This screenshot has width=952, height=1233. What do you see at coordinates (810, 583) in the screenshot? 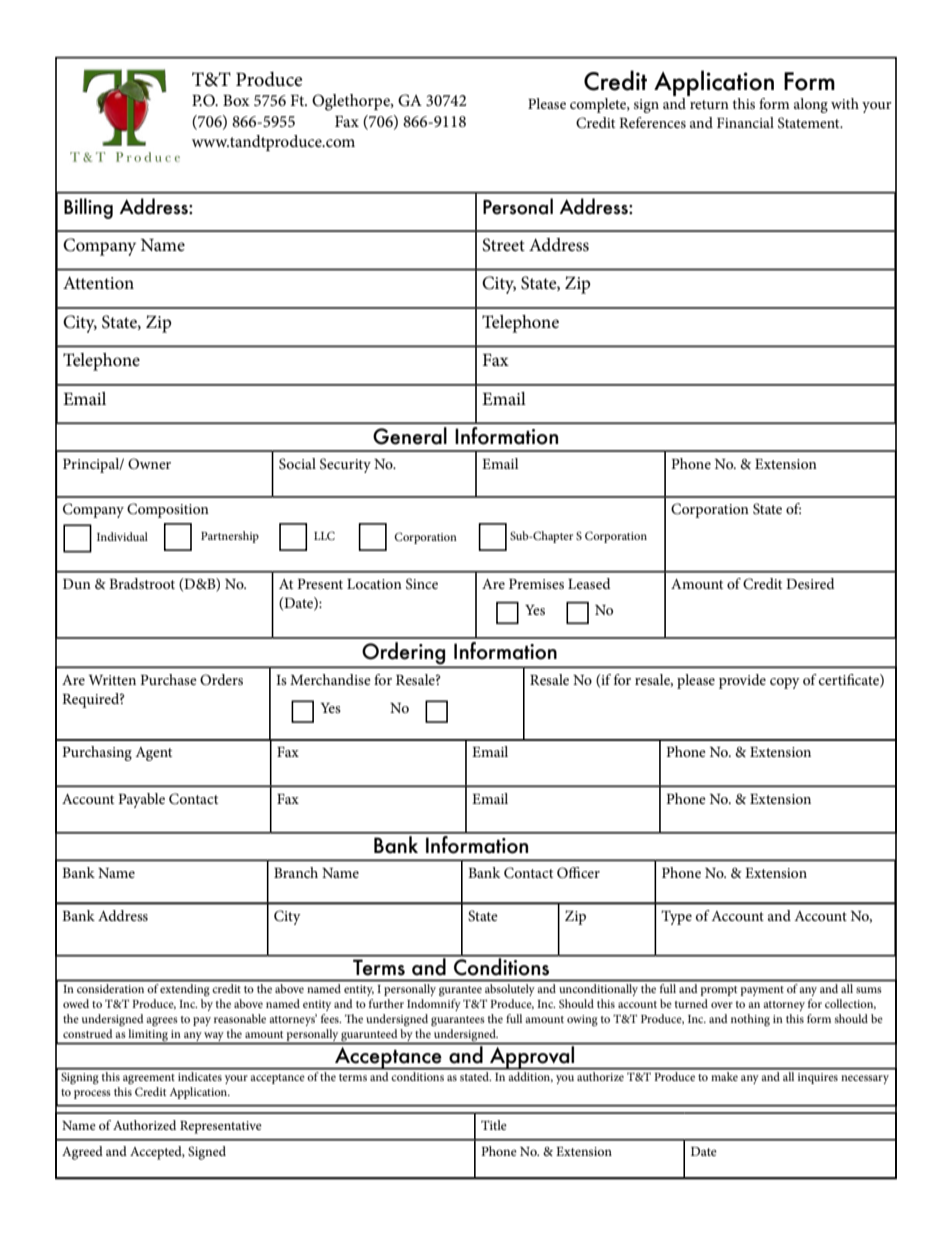
I see `Desired` at bounding box center [810, 583].
